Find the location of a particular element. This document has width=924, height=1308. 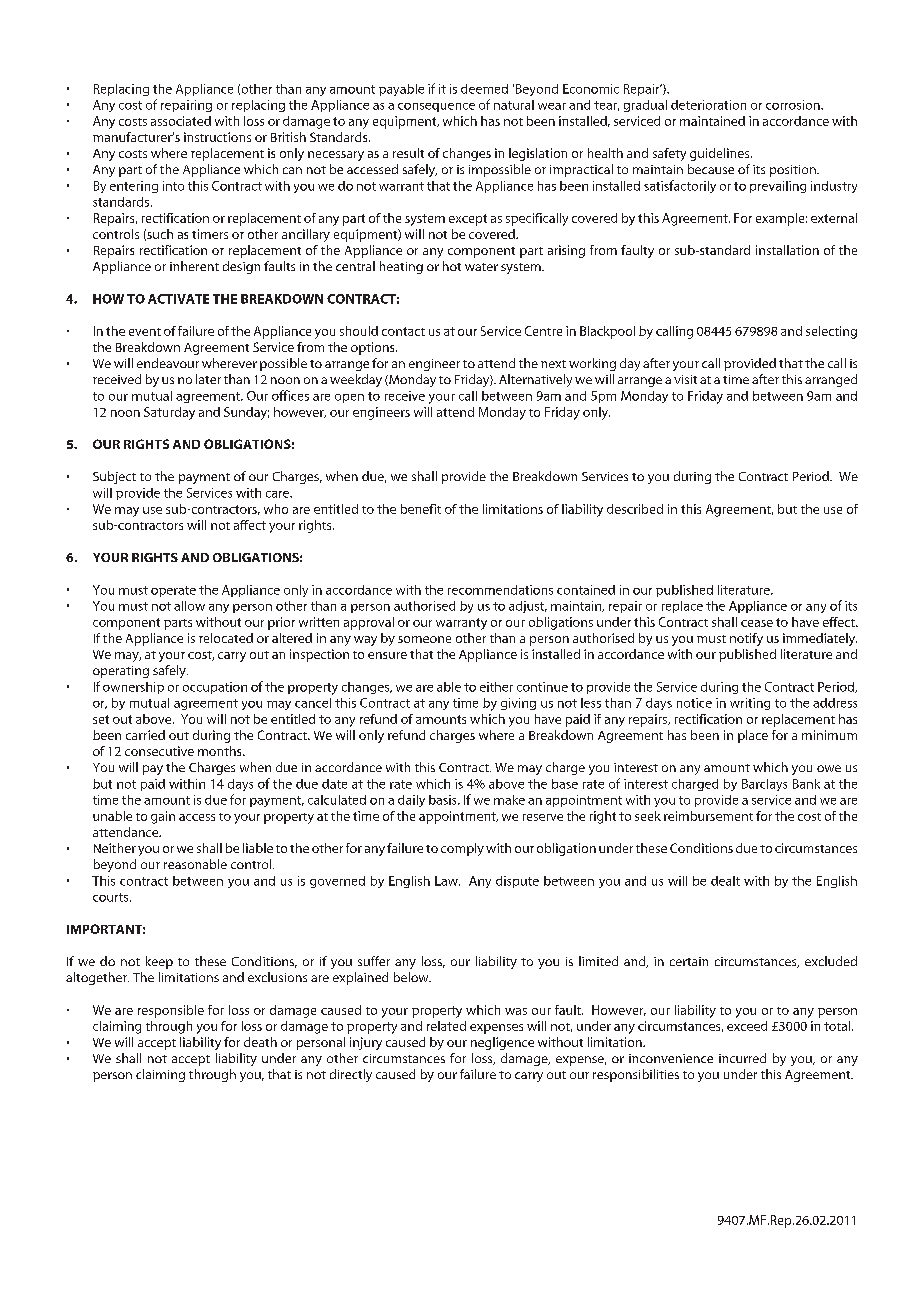

writing is located at coordinates (750, 704).
